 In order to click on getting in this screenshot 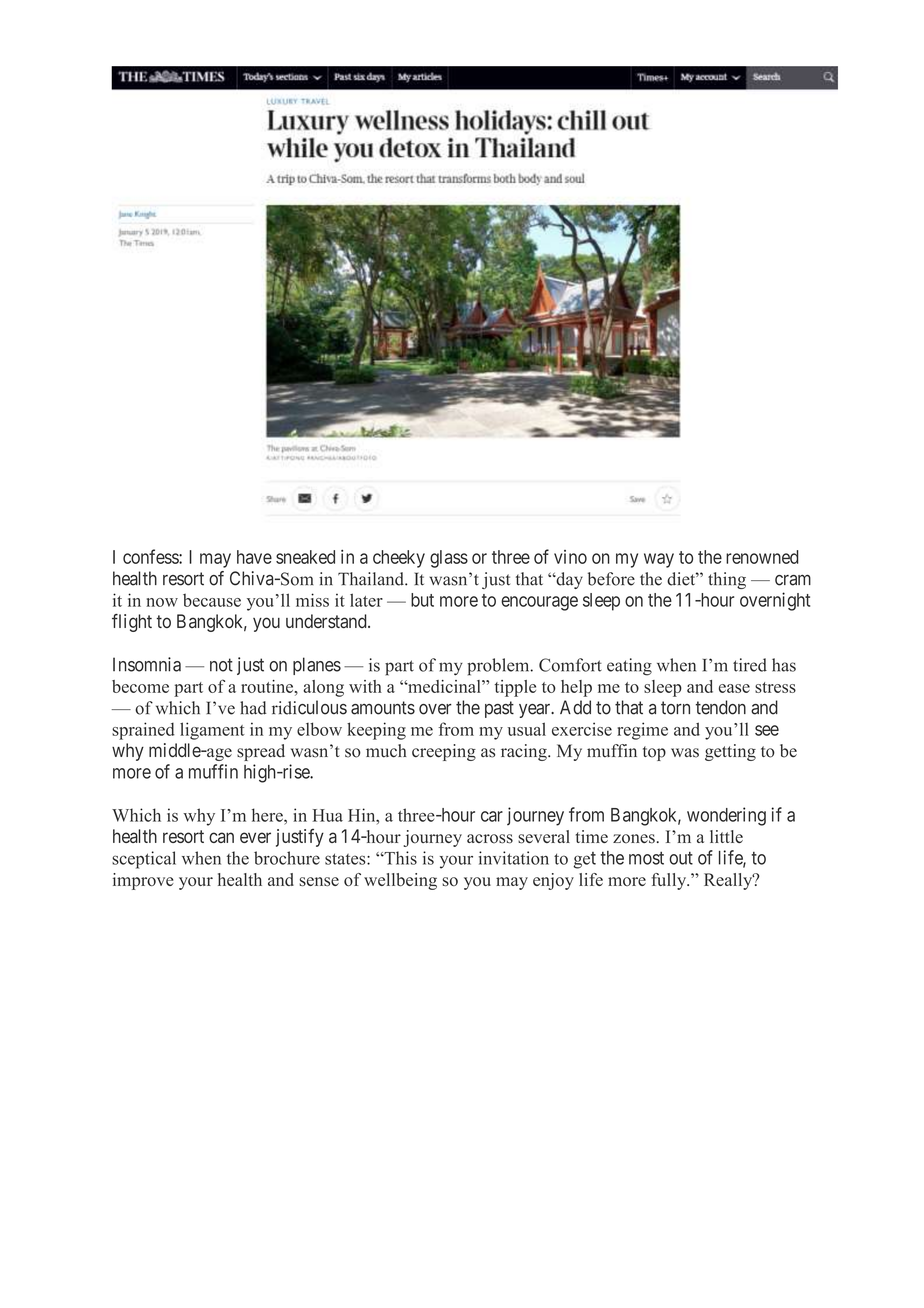, I will do `click(730, 752)`.
